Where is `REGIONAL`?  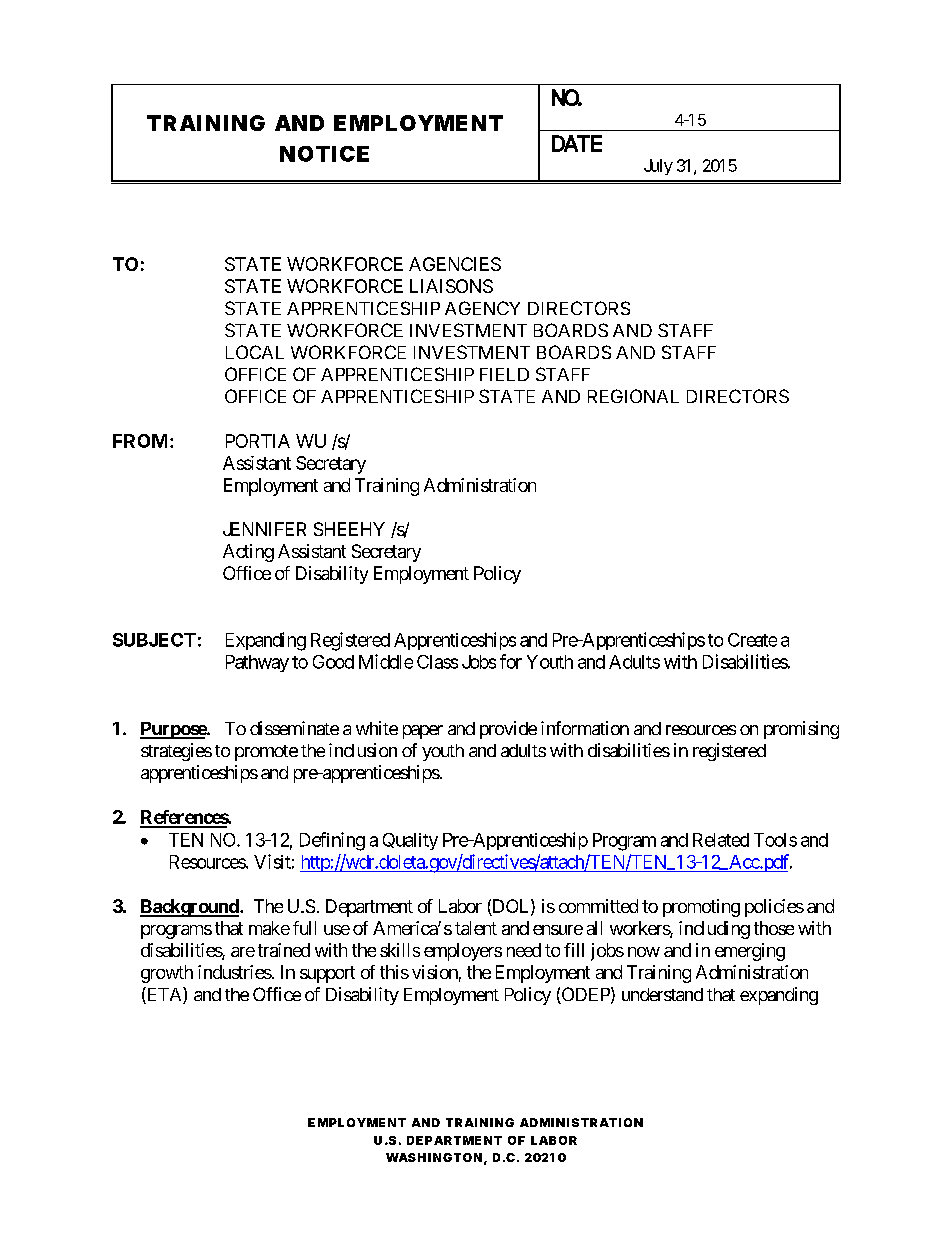 REGIONAL is located at coordinates (633, 396).
